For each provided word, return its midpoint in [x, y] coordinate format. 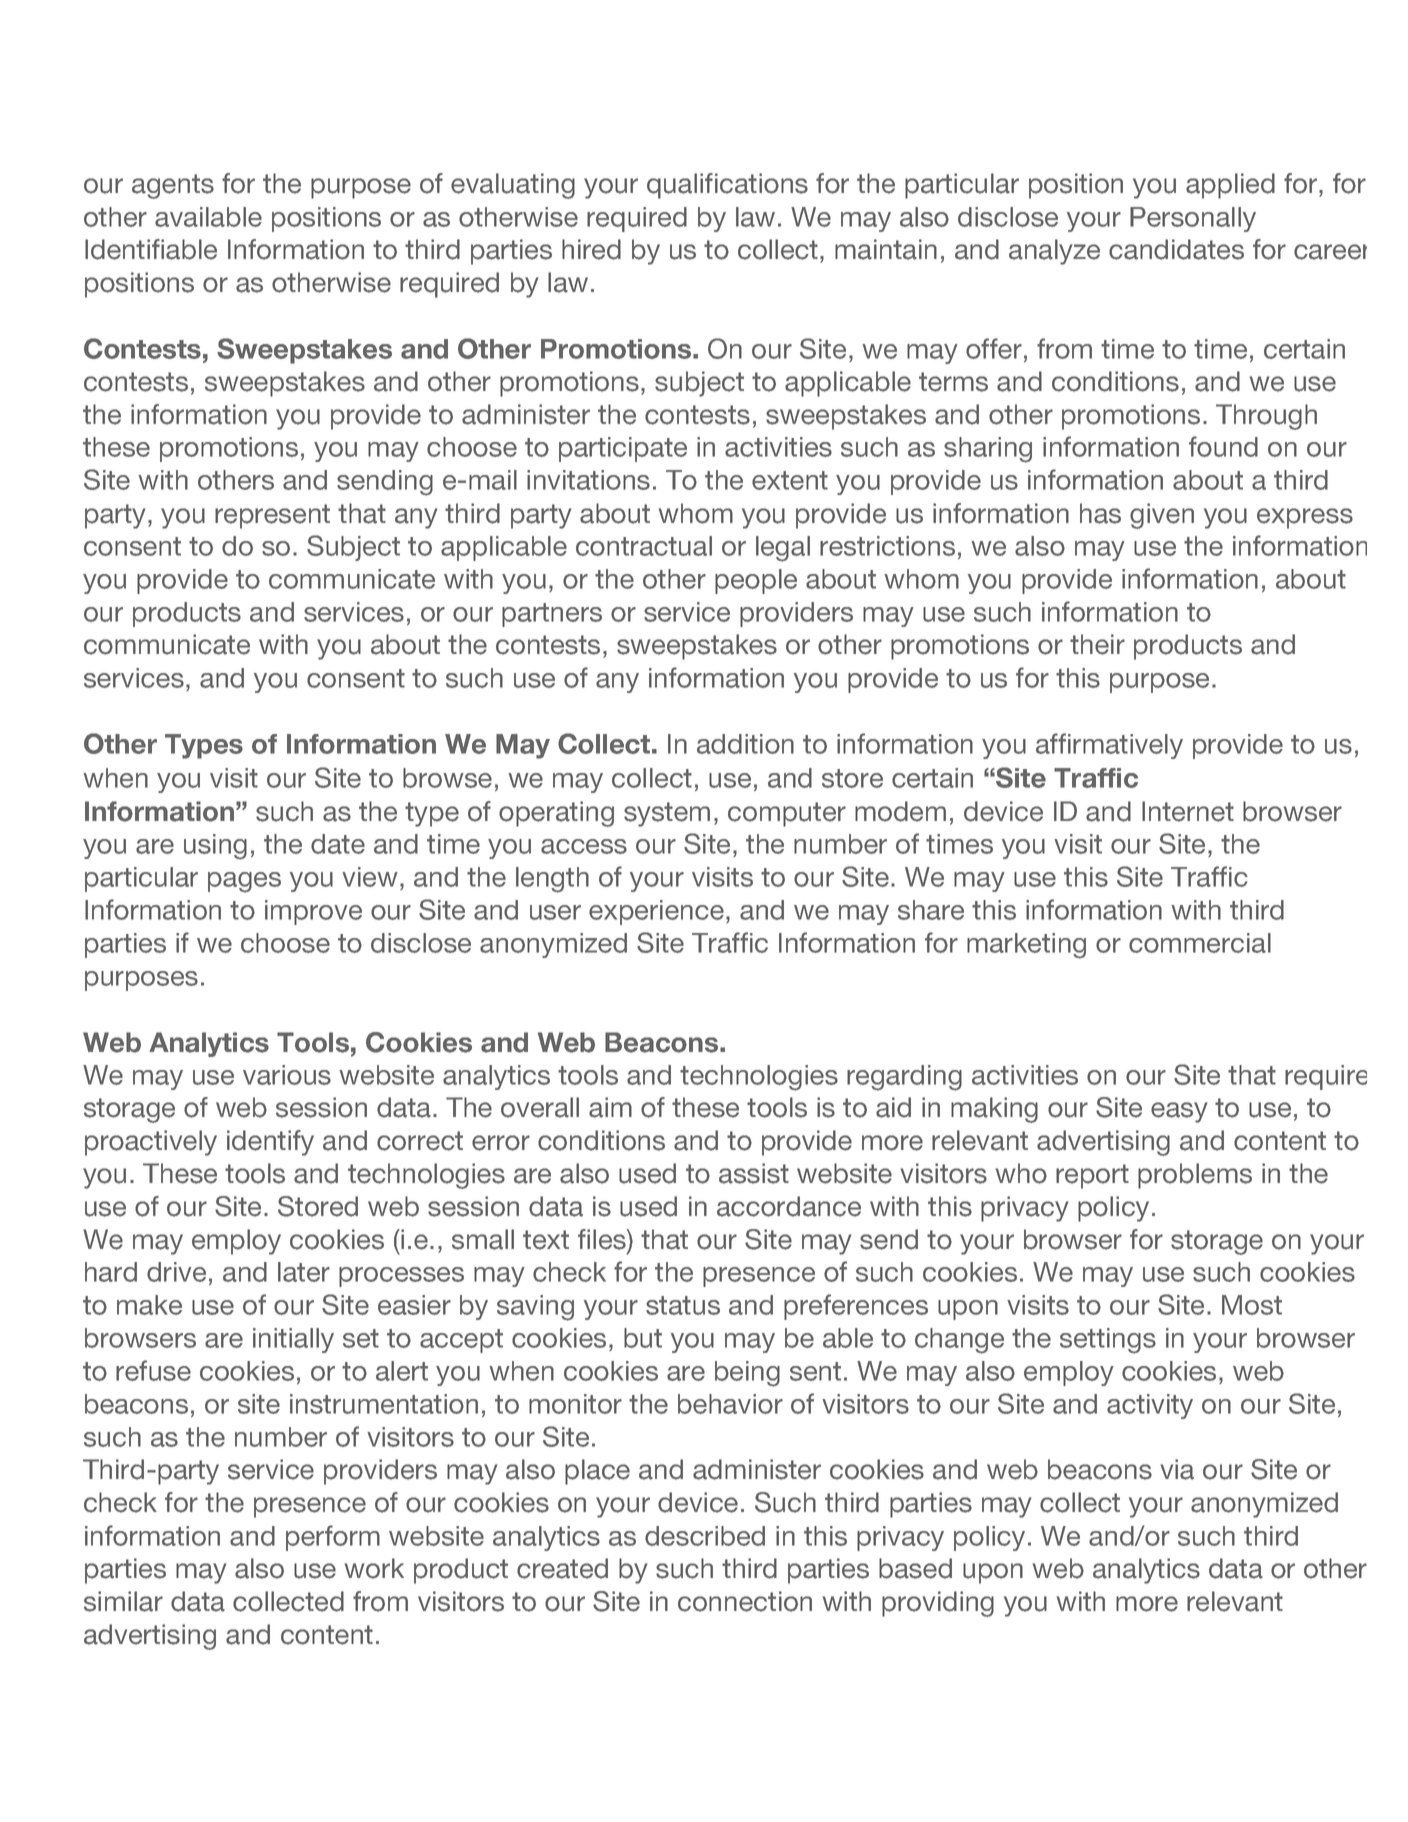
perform [333, 1538]
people [756, 581]
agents [173, 186]
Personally [1193, 219]
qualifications [727, 186]
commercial [1200, 943]
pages [244, 882]
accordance [789, 1206]
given [1162, 516]
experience [656, 912]
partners [552, 615]
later [304, 1272]
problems [1195, 1176]
